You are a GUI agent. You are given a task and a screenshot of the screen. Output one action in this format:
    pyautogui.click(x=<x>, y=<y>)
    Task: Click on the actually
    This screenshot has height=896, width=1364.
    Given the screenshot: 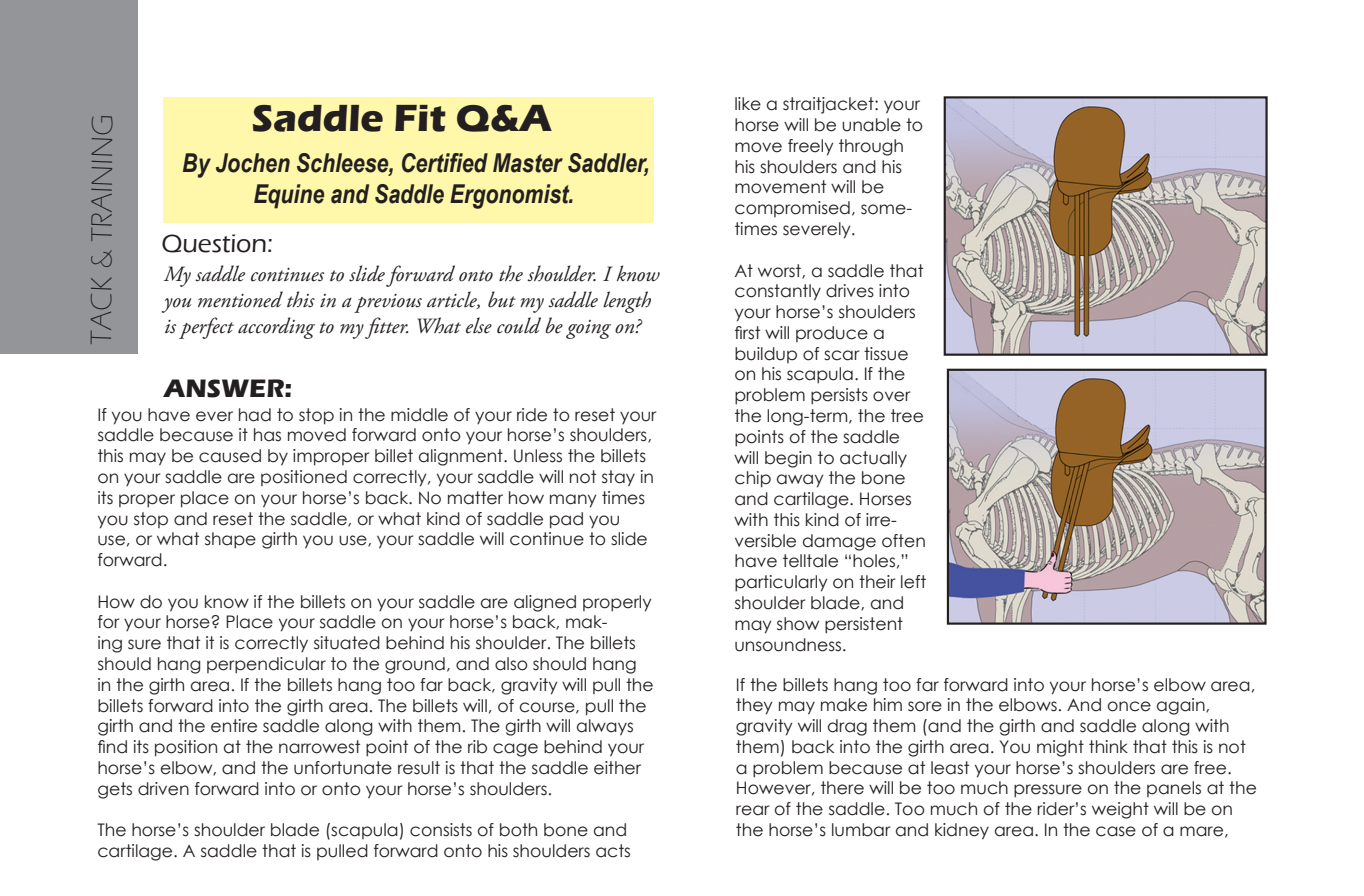 What is the action you would take?
    pyautogui.click(x=873, y=459)
